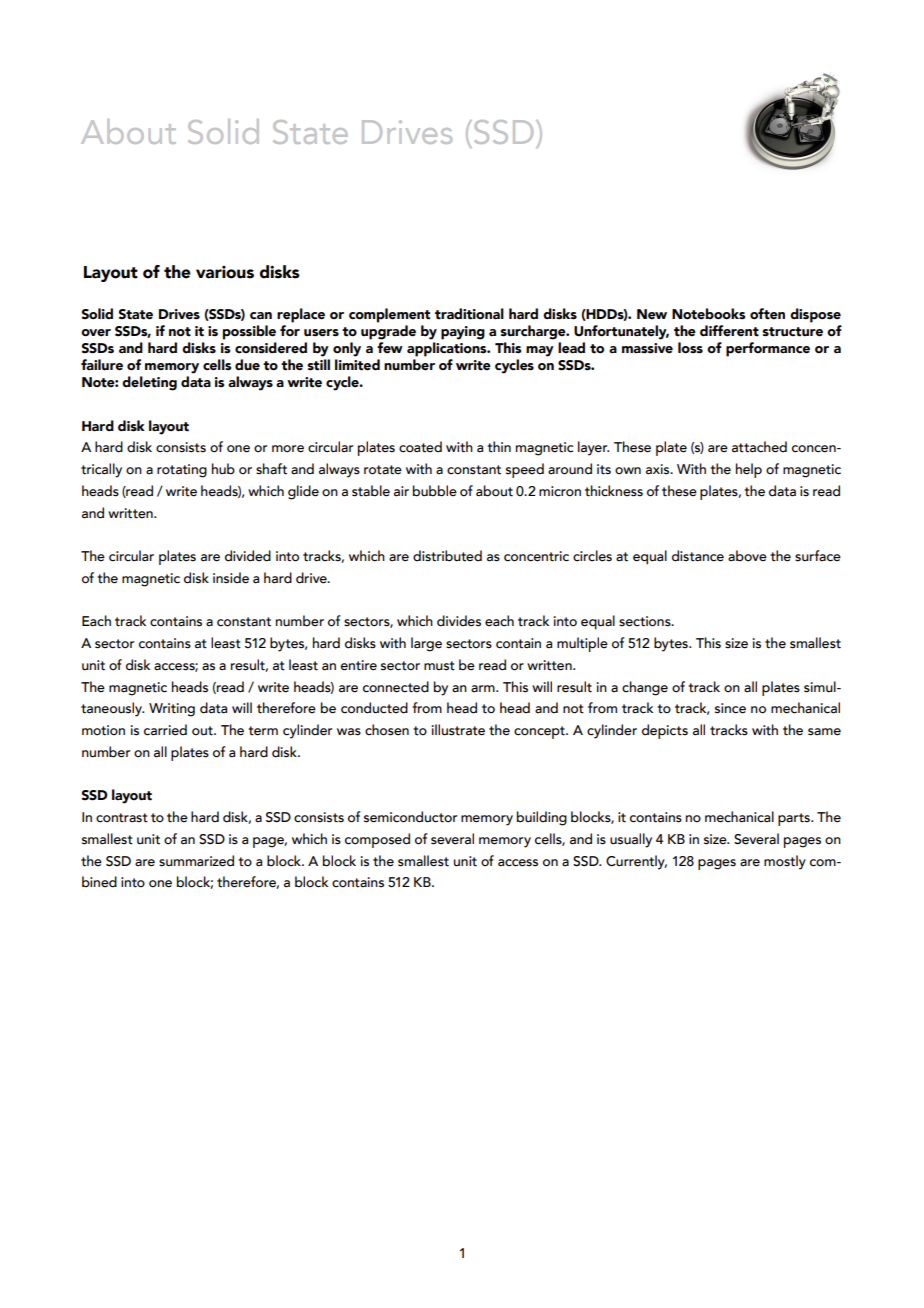 Image resolution: width=924 pixels, height=1308 pixels. Describe the element at coordinates (377, 840) in the screenshot. I see `composed` at that location.
